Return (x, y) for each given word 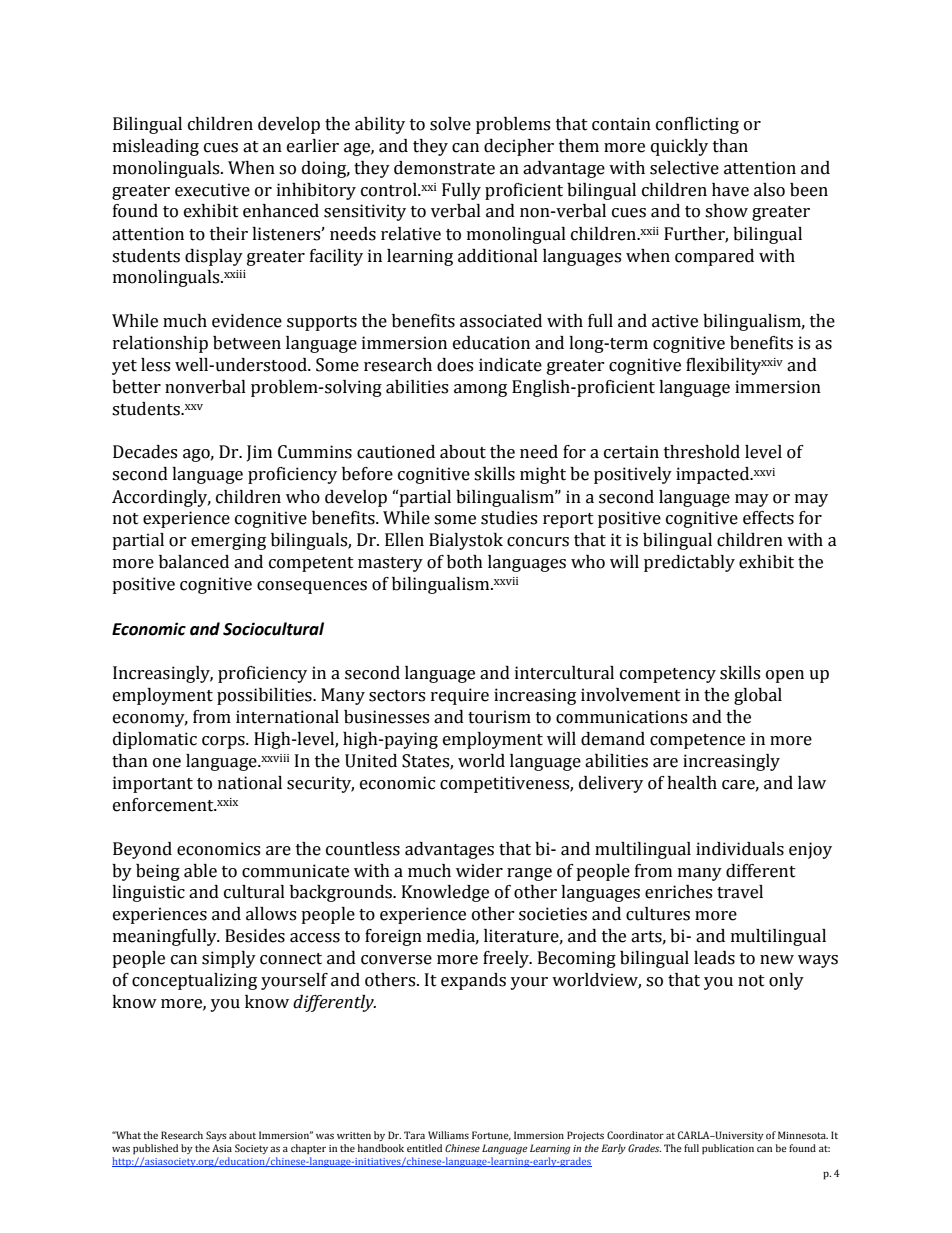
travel (740, 892)
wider (479, 871)
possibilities (265, 696)
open (785, 676)
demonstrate (444, 168)
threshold (702, 452)
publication (728, 1149)
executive (212, 190)
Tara (414, 1135)
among (480, 390)
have (730, 190)
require (460, 696)
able (200, 871)
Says (216, 1136)
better (136, 387)
